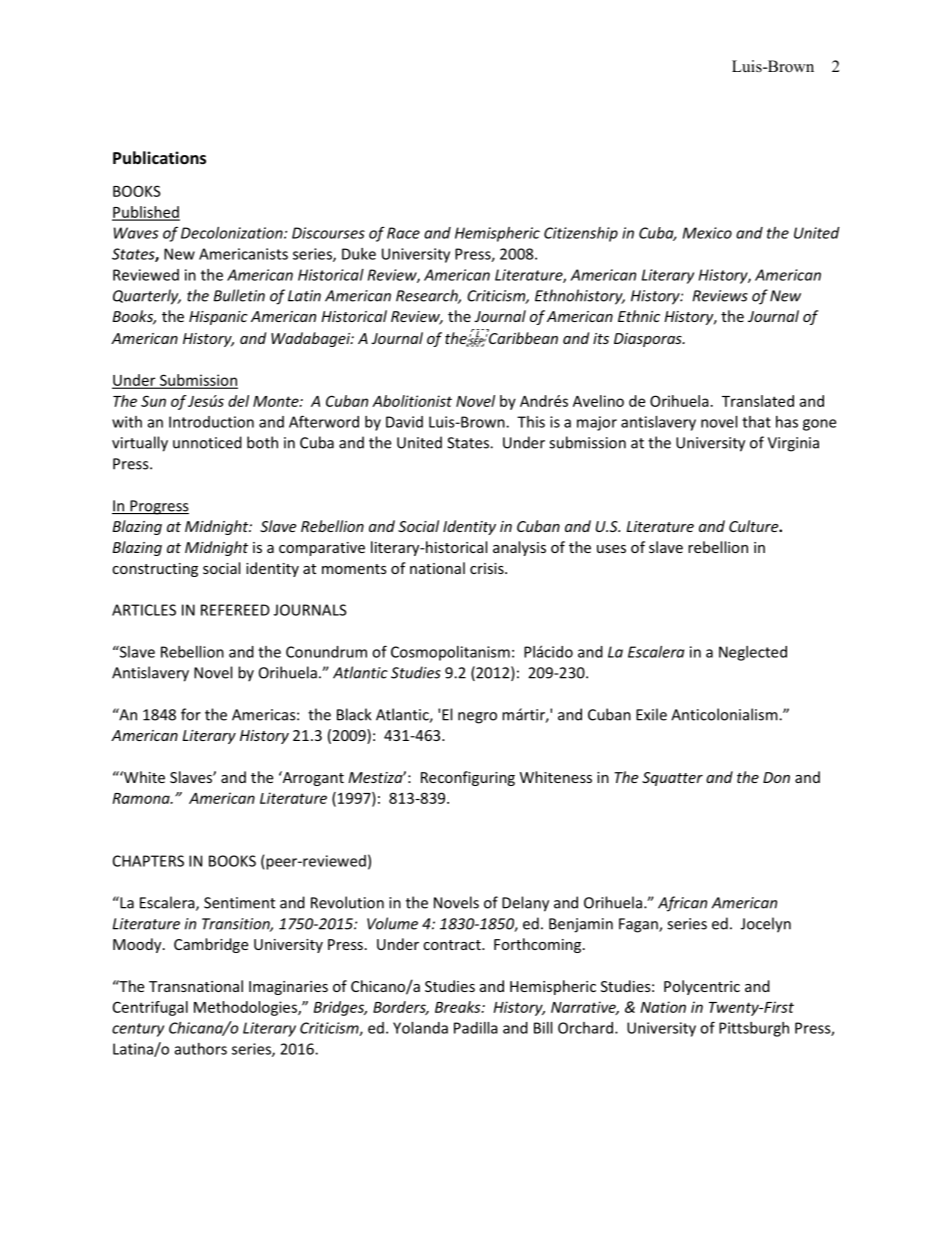  What do you see at coordinates (159, 157) in the screenshot?
I see `Publications` at bounding box center [159, 157].
